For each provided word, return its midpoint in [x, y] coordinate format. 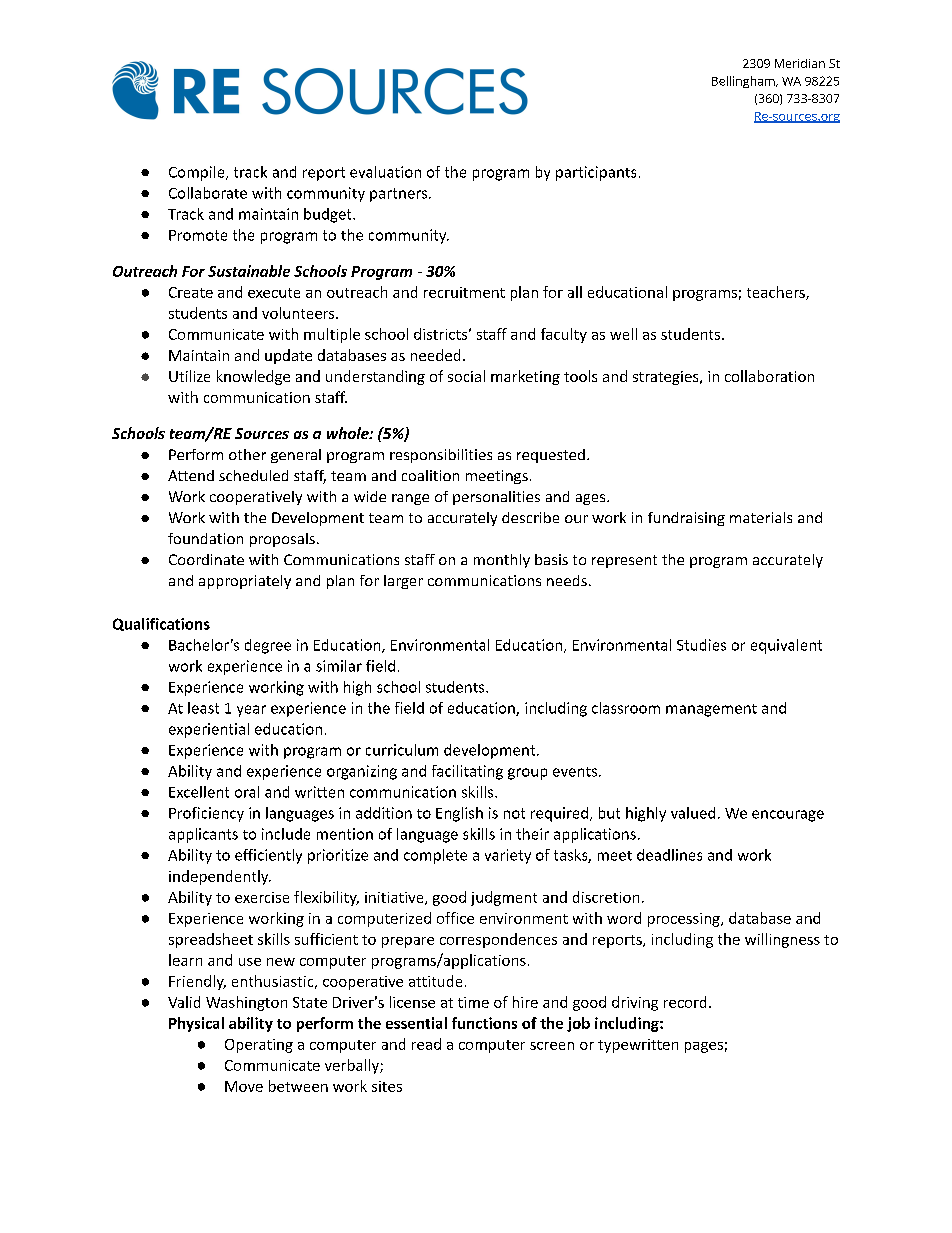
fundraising [686, 519]
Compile [198, 173]
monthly [502, 561]
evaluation [385, 172]
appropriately [245, 582]
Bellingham [744, 82]
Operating [259, 1046]
